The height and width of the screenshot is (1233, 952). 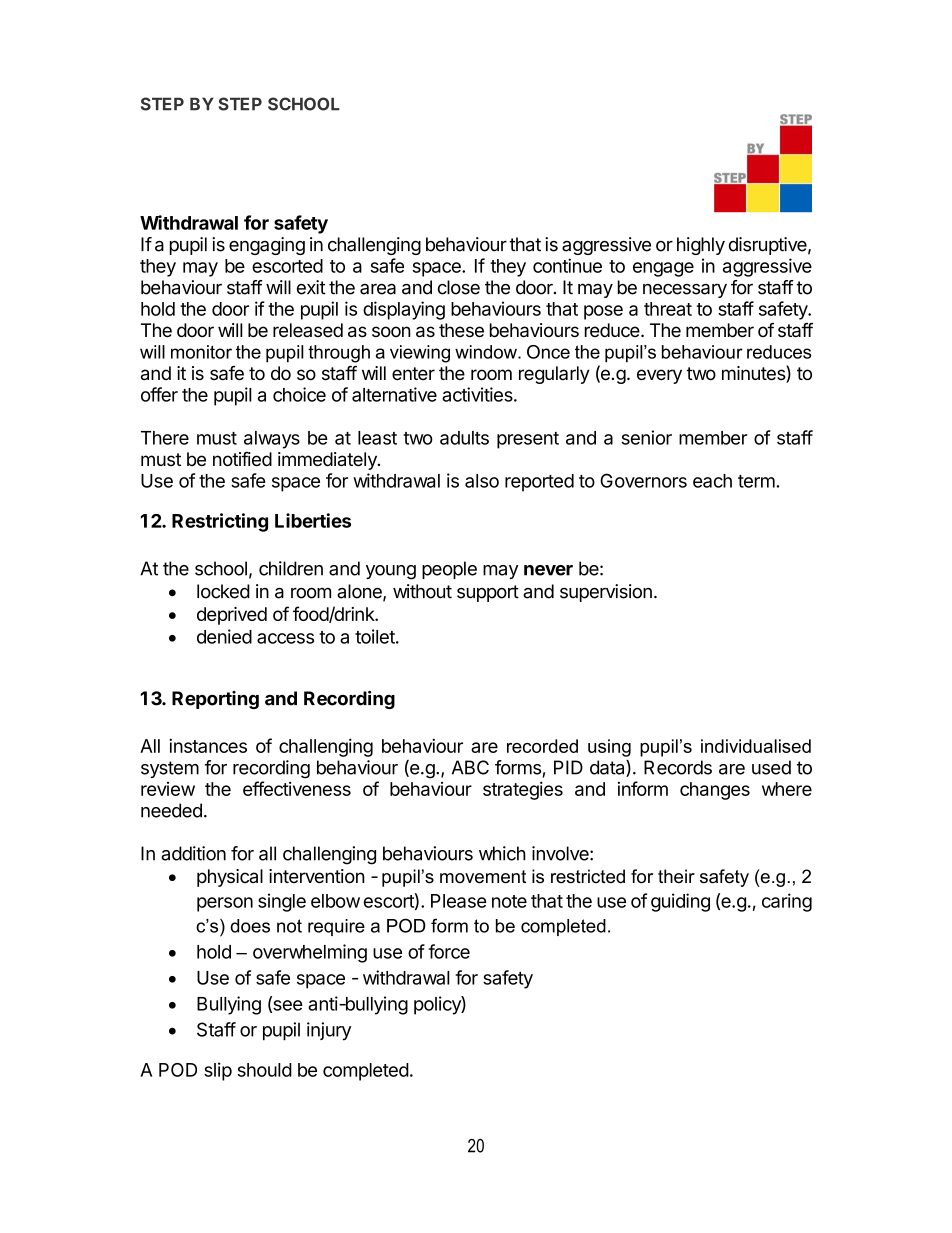 I want to click on Please, so click(x=459, y=901).
